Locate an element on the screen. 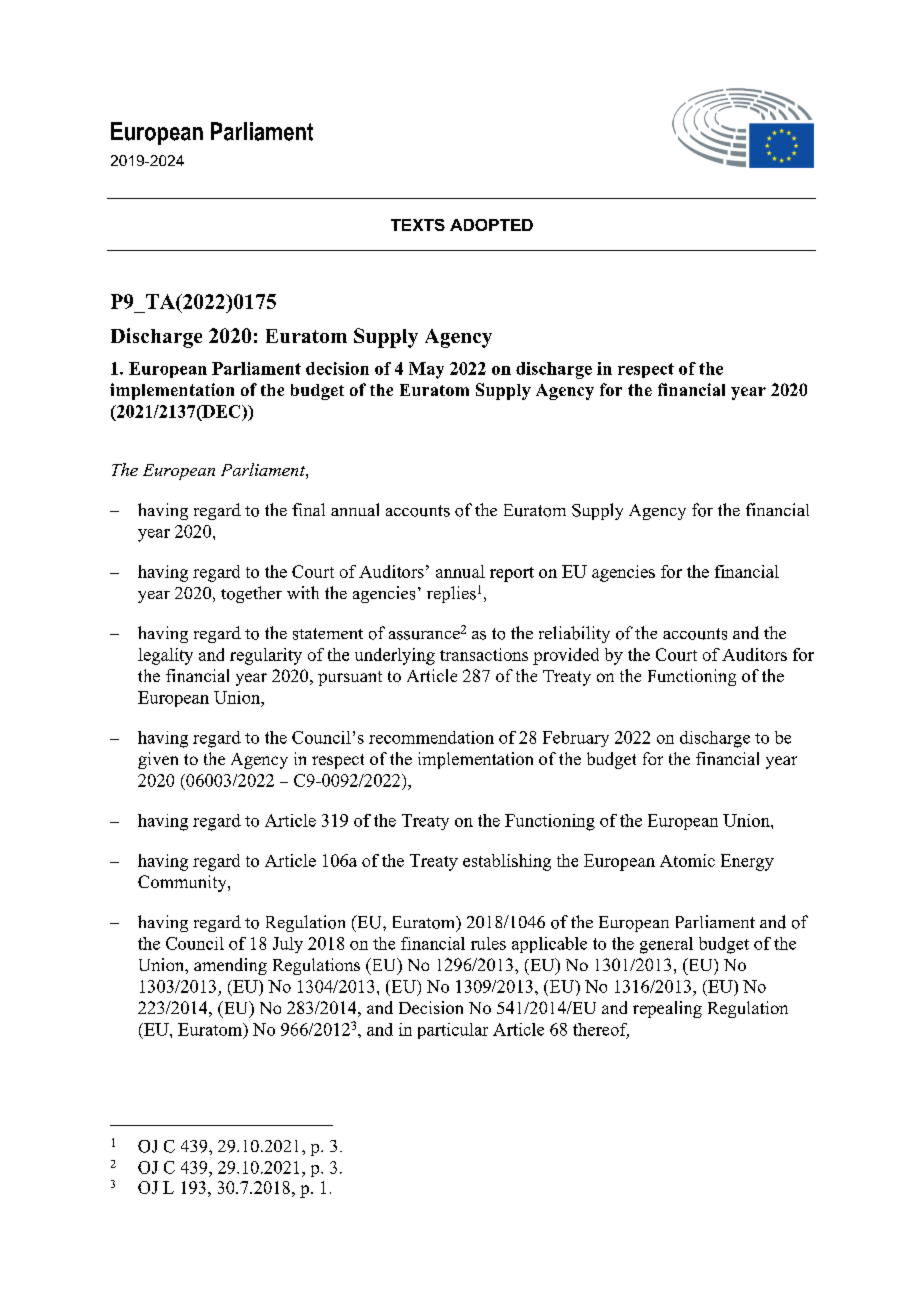  final is located at coordinates (308, 509).
